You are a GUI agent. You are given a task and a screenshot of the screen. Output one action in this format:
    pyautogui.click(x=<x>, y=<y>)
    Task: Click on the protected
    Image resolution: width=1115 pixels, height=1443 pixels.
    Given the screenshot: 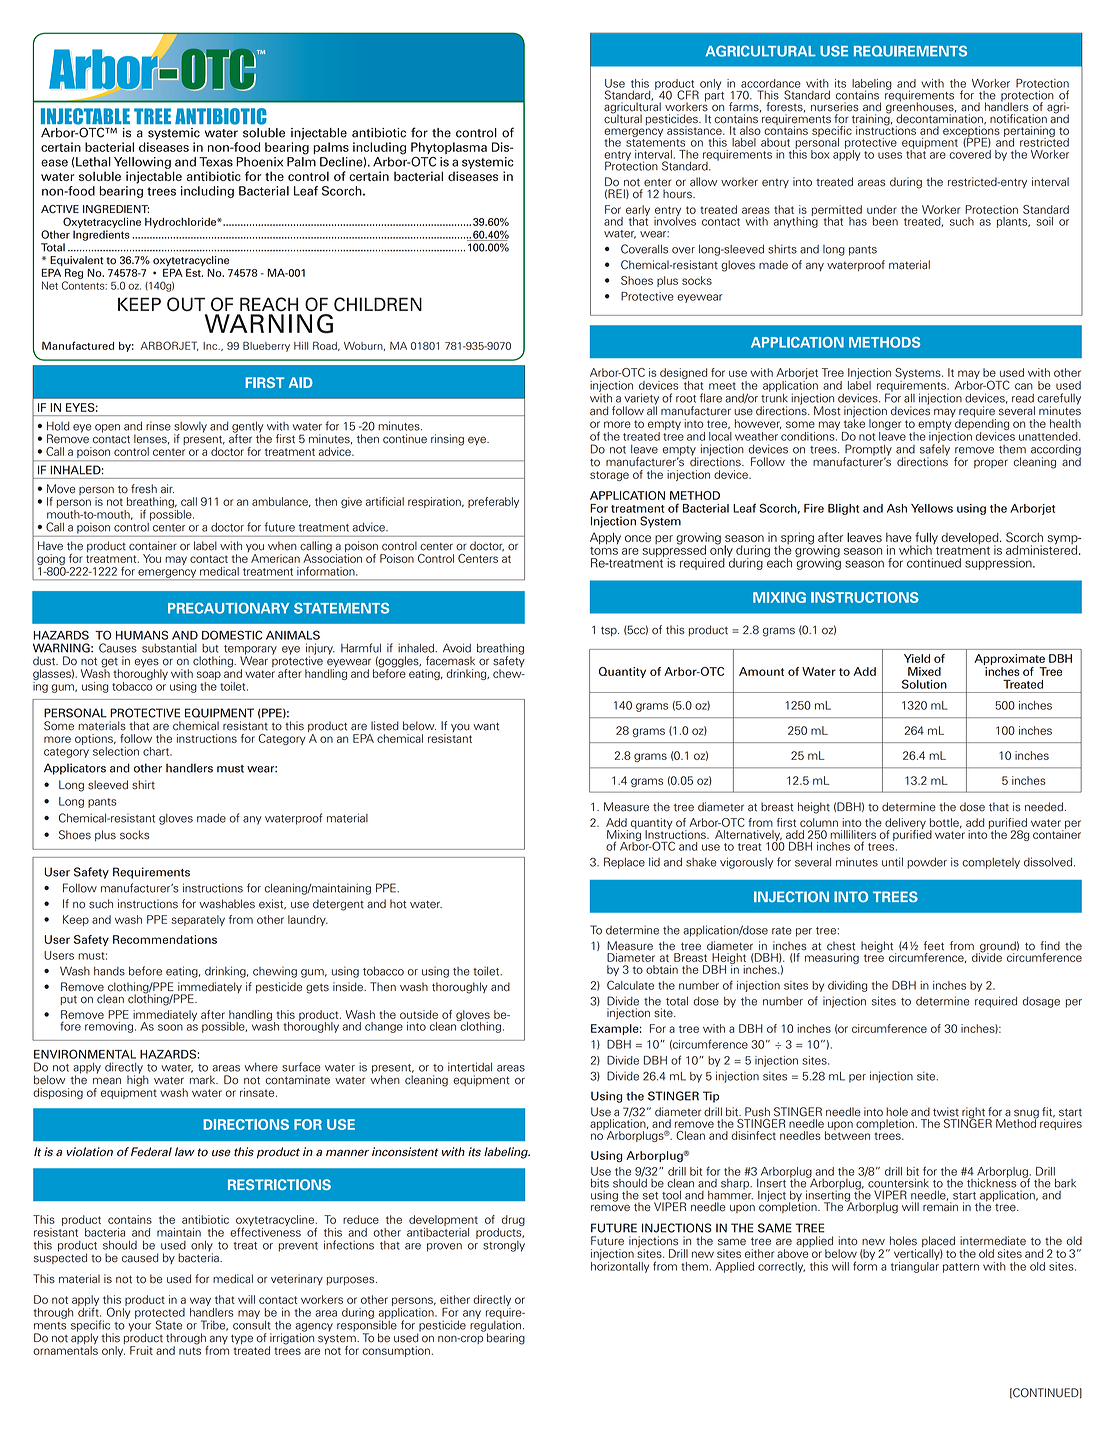 What is the action you would take?
    pyautogui.click(x=160, y=1314)
